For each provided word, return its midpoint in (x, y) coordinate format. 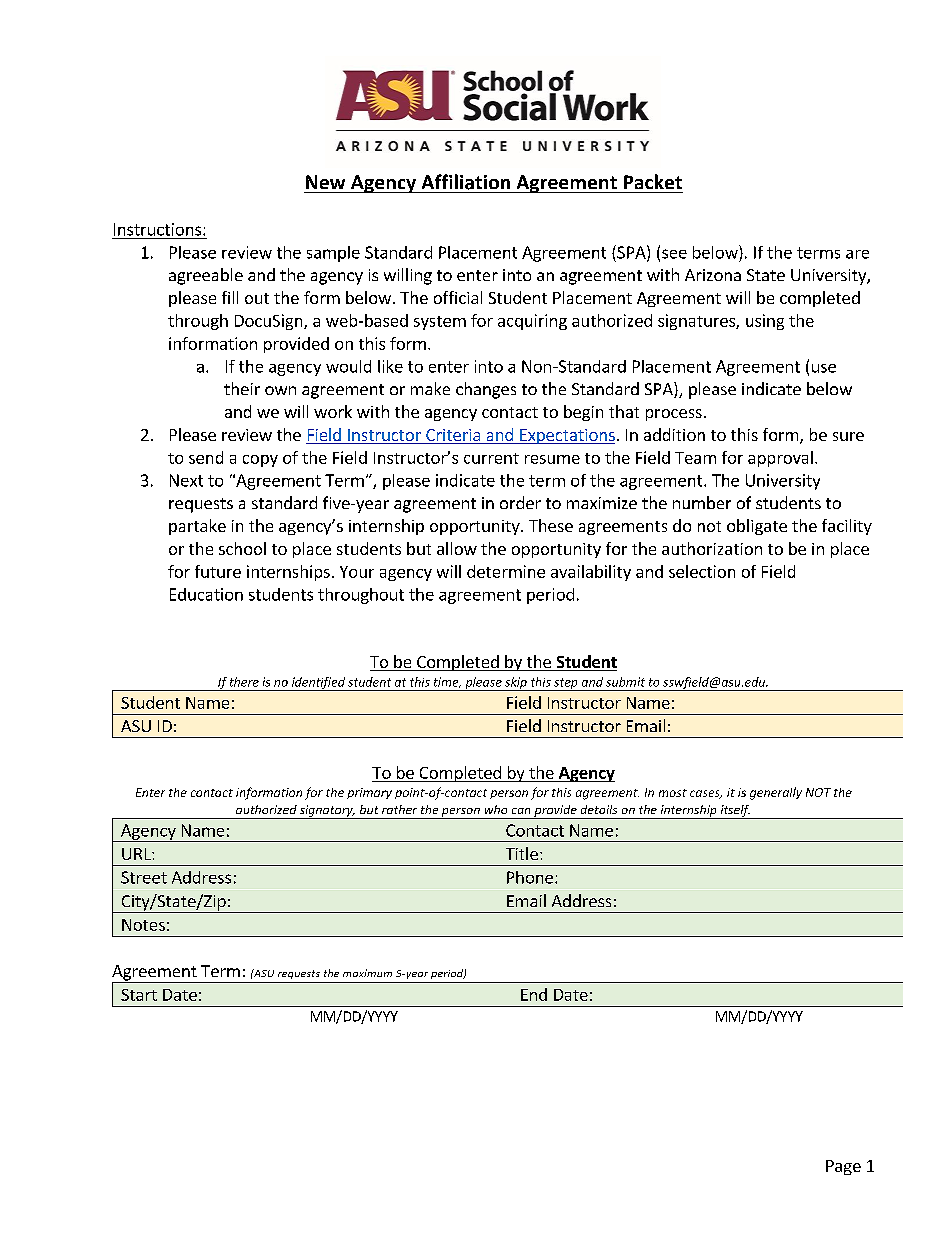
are (857, 254)
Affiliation (466, 182)
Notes (143, 925)
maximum (367, 973)
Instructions (157, 229)
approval (780, 459)
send (206, 457)
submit (625, 682)
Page (843, 1167)
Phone (530, 877)
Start (139, 995)
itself (735, 812)
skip (516, 684)
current (491, 458)
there (244, 682)
